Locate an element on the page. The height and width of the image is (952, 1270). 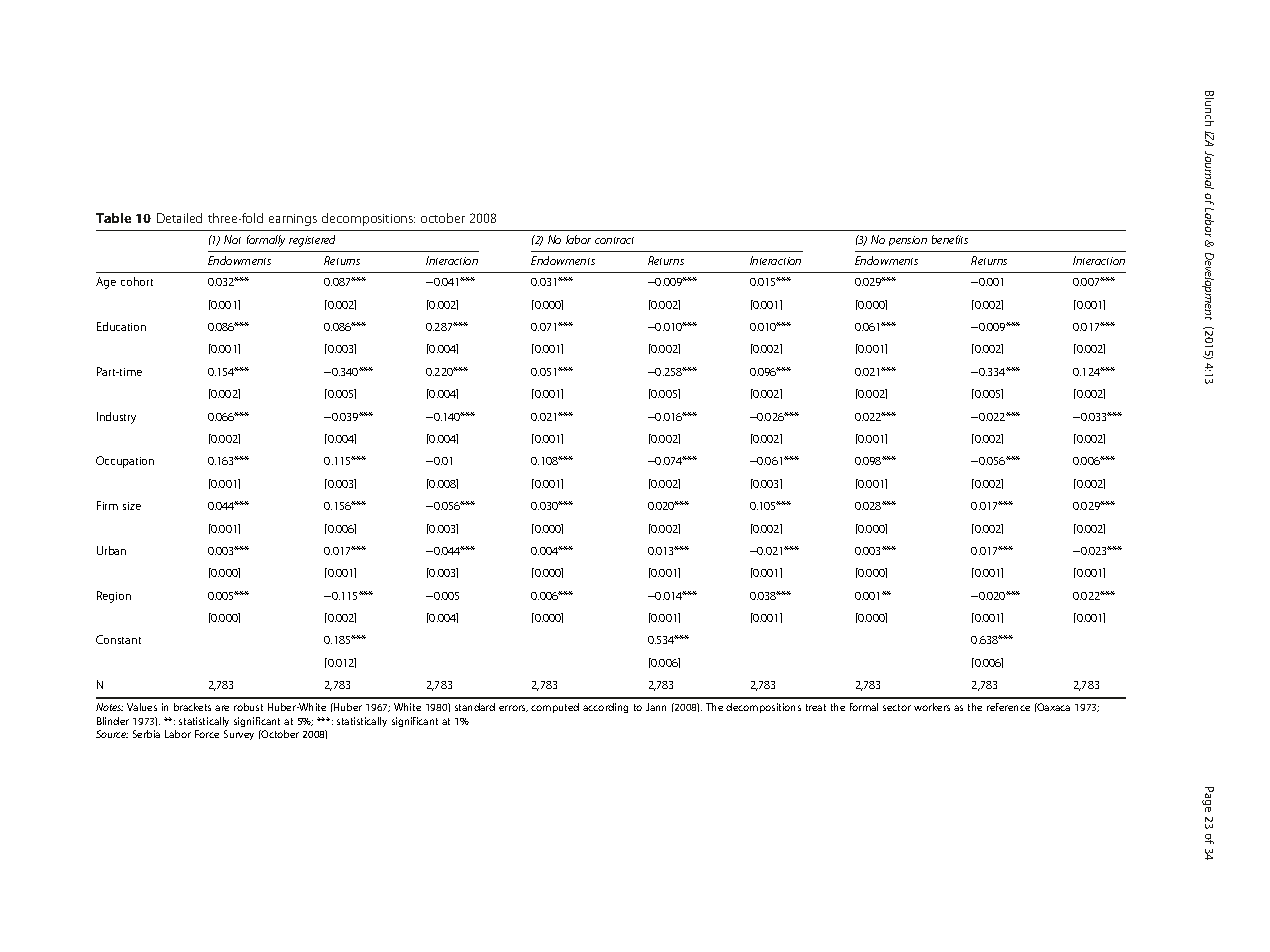
contract is located at coordinates (614, 240).
